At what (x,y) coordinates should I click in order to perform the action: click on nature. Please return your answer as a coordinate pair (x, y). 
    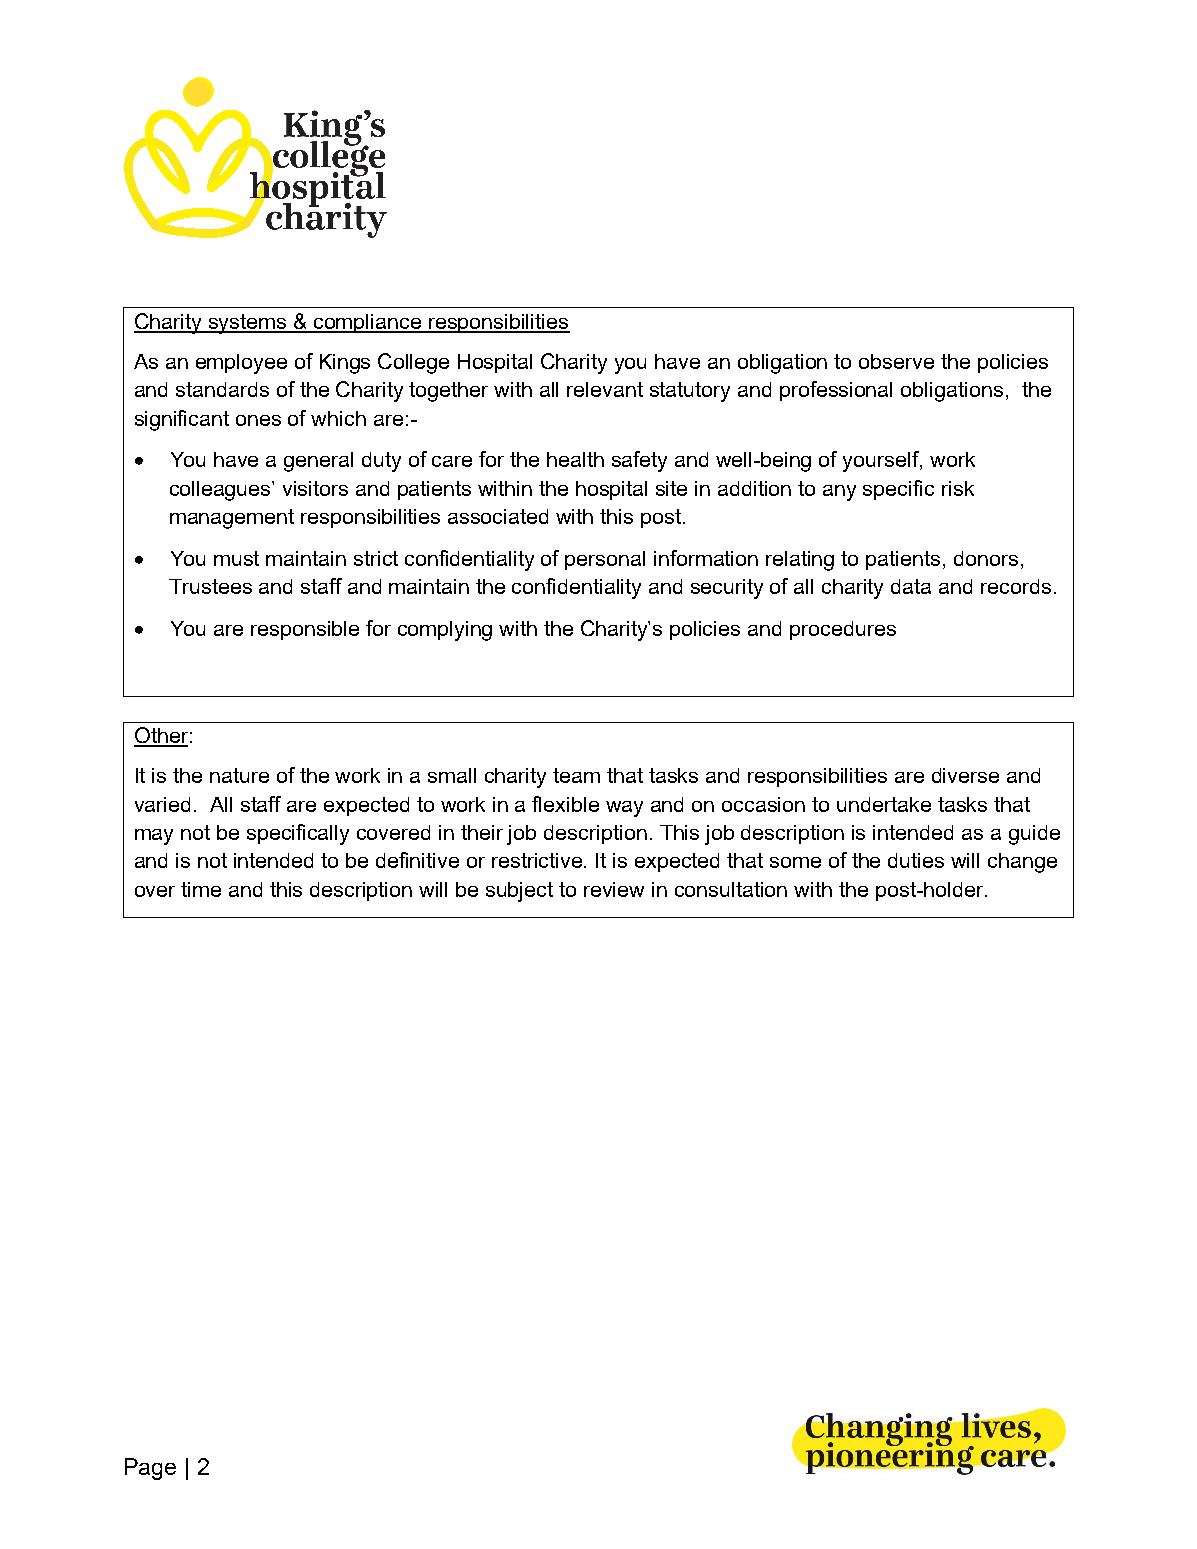
    Looking at the image, I should click on (239, 775).
